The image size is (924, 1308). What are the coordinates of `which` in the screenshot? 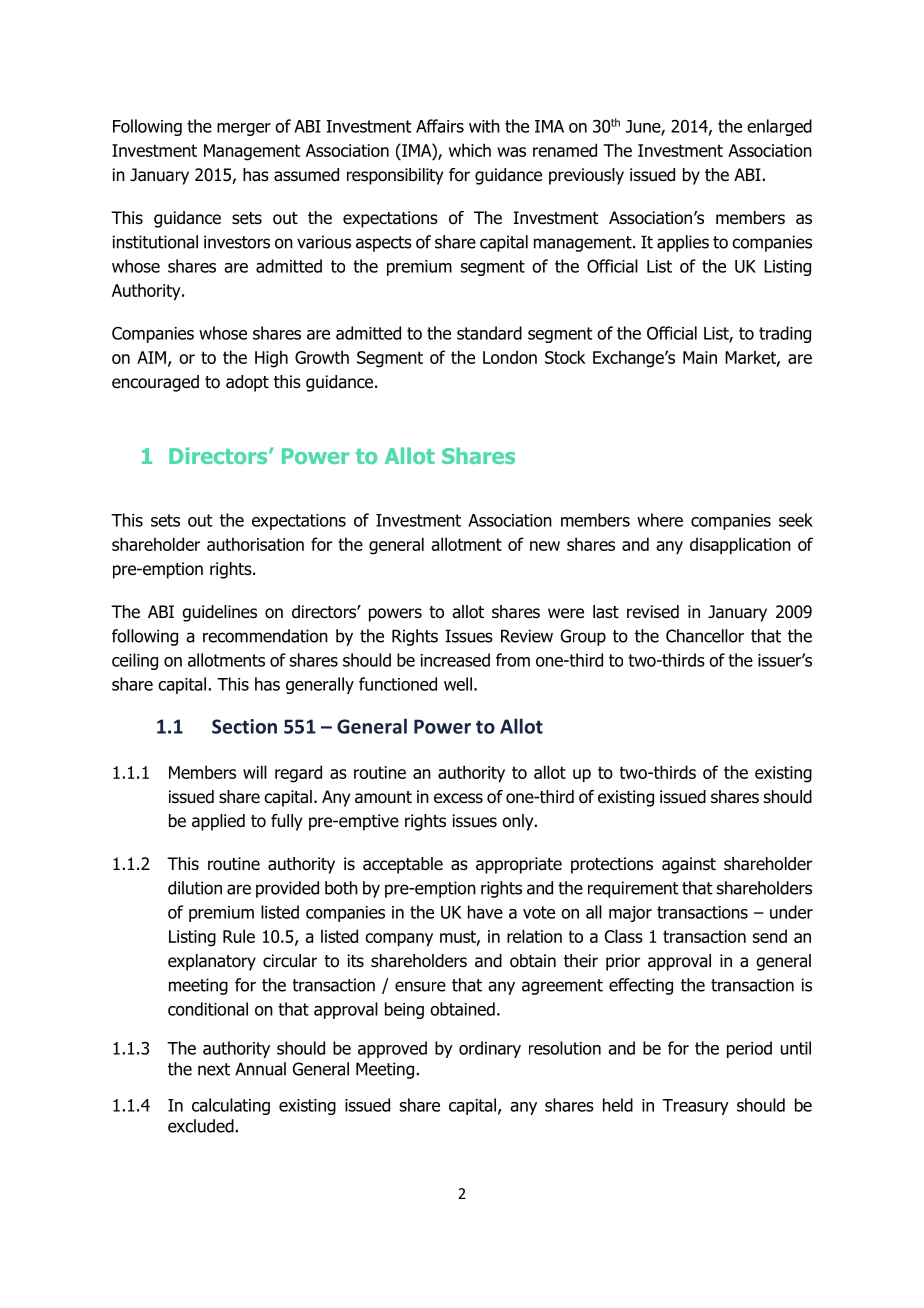 It's located at (470, 150).
